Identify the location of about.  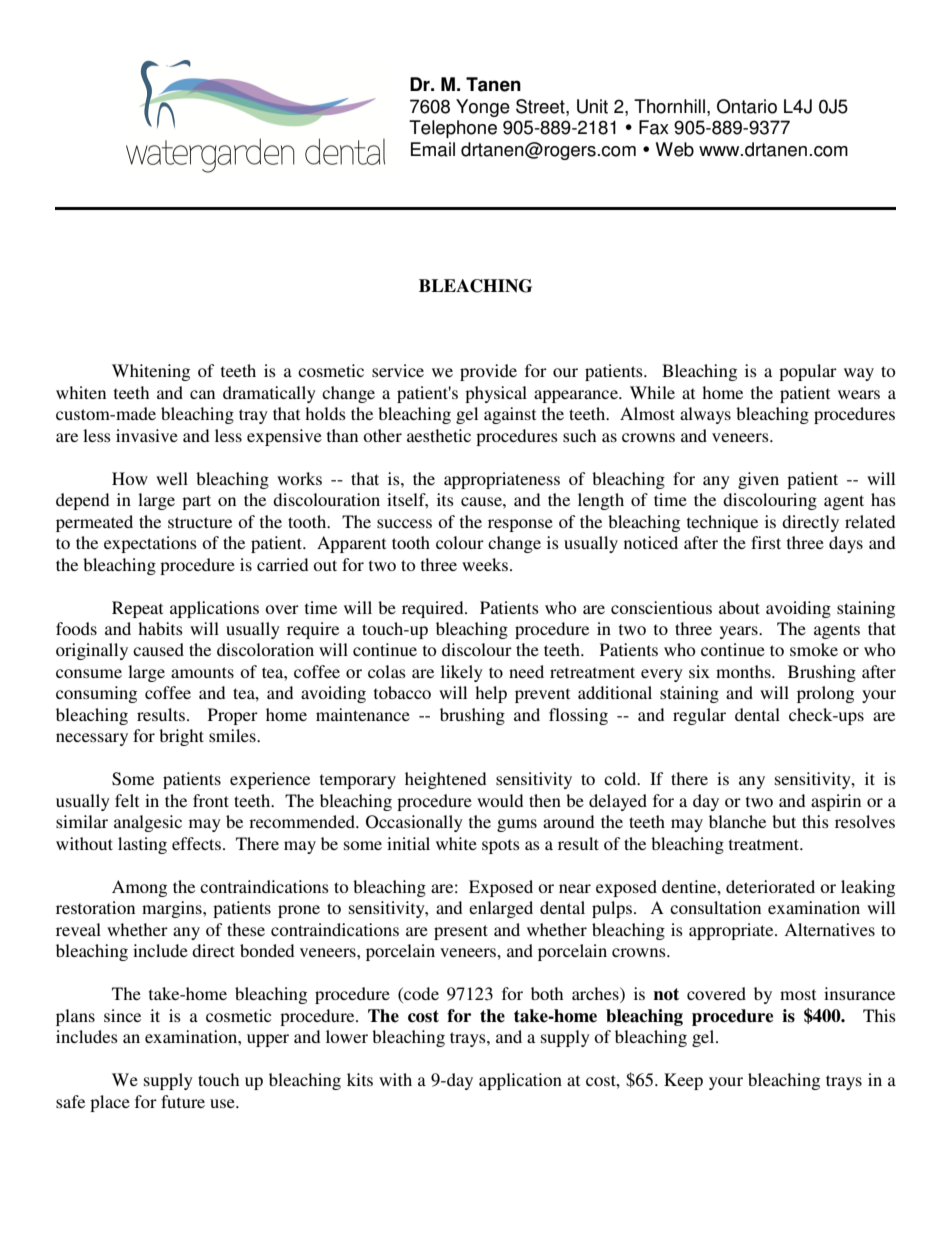
(739, 607).
